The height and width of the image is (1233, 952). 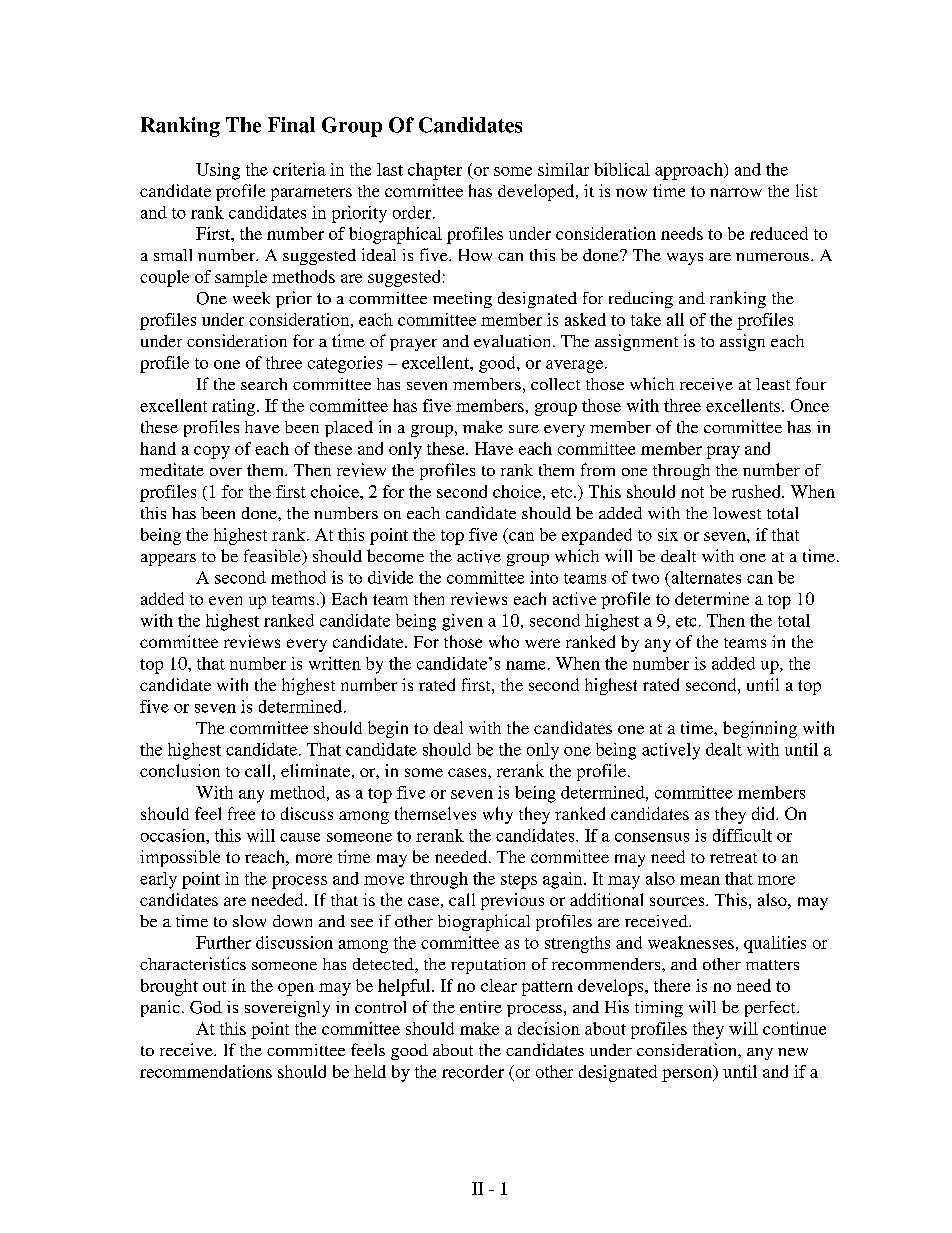 What do you see at coordinates (742, 835) in the image?
I see `difficult` at bounding box center [742, 835].
